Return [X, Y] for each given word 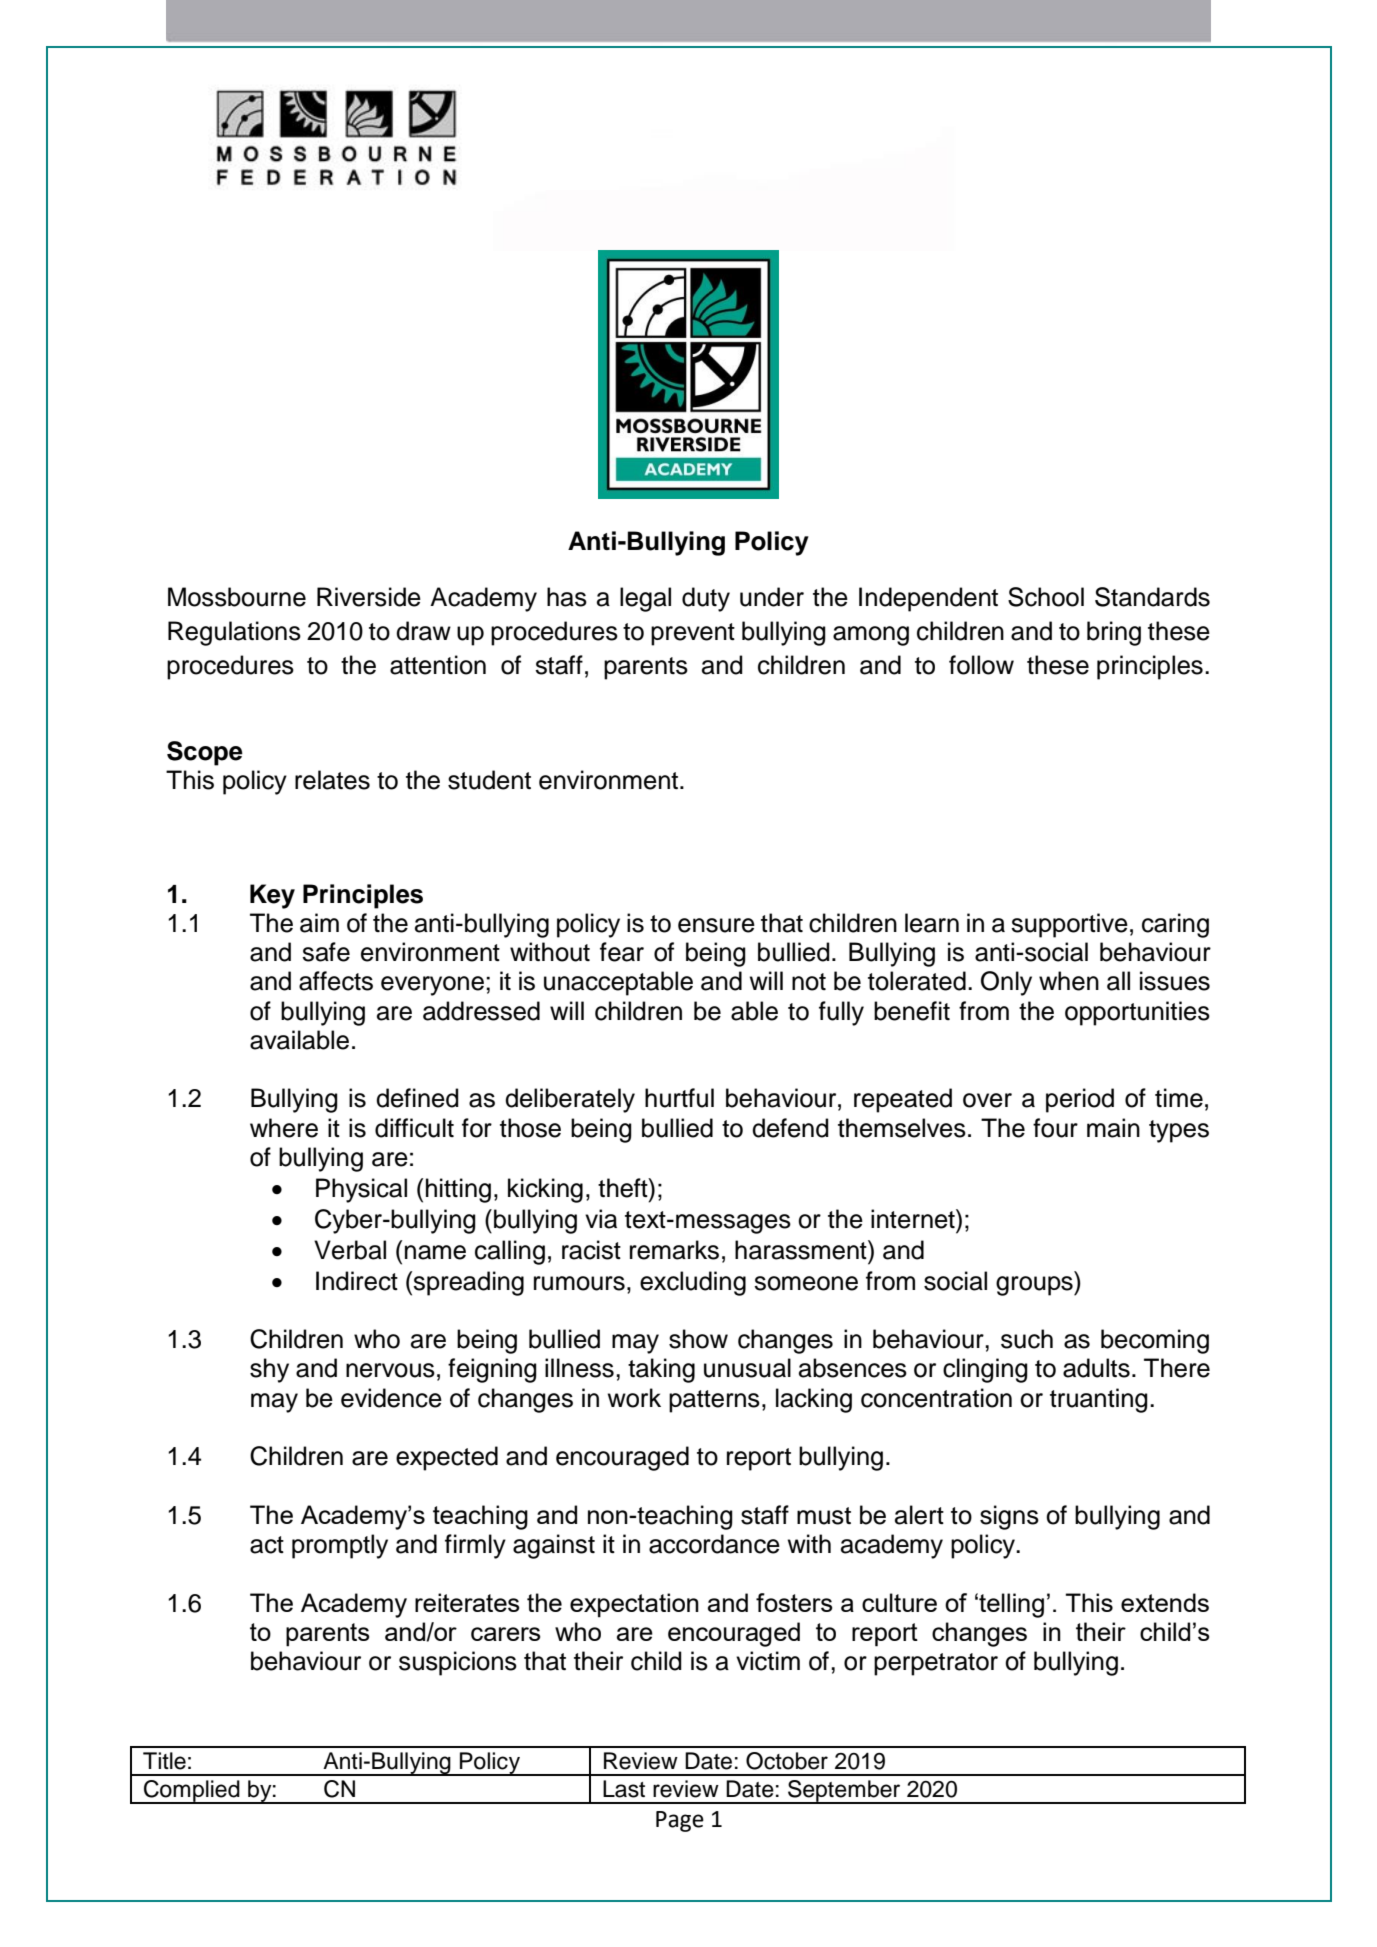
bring [1114, 633]
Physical [361, 1190]
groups [1035, 1286]
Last [624, 1789]
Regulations [234, 633]
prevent [693, 634]
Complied [192, 1792]
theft [624, 1188]
